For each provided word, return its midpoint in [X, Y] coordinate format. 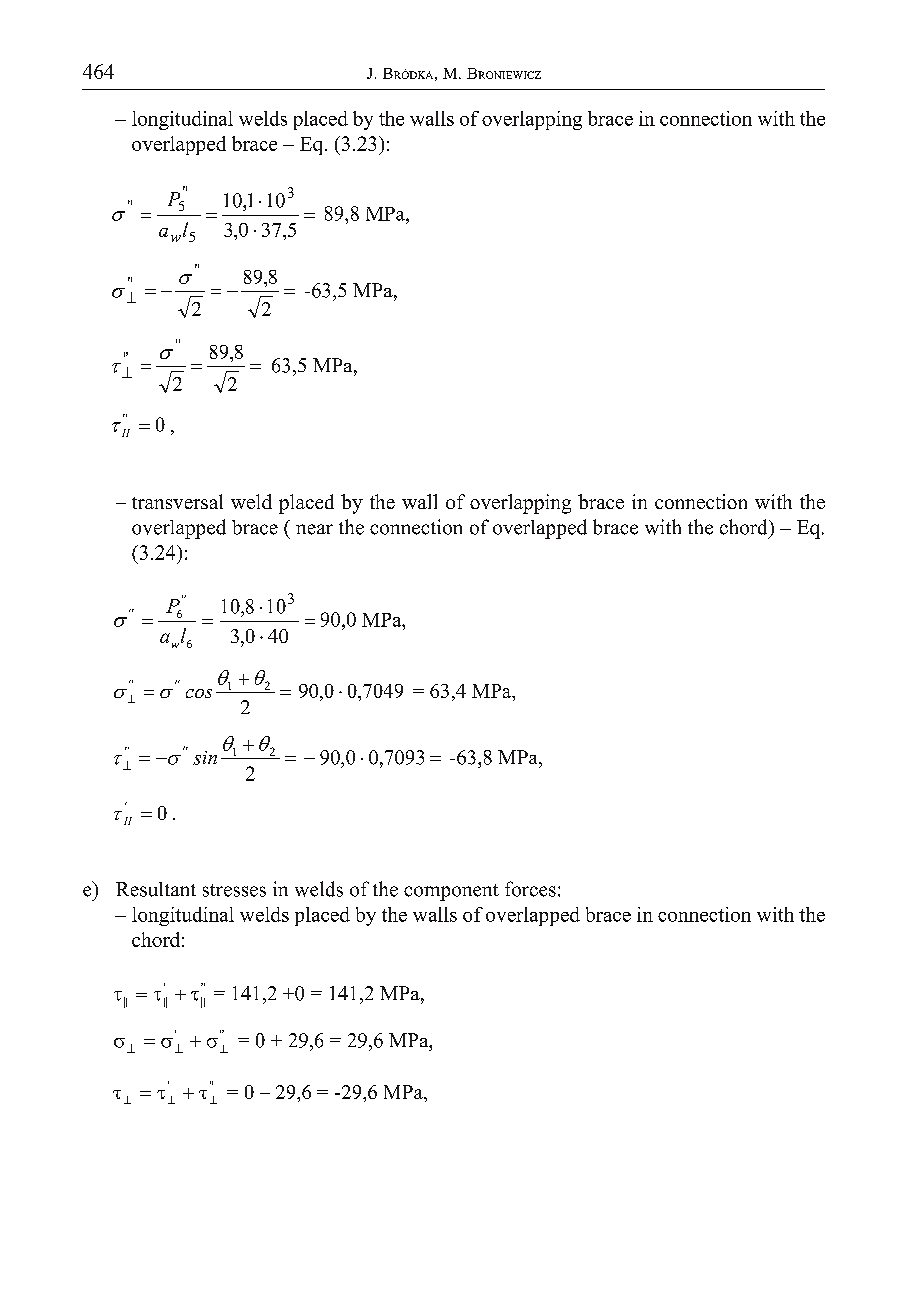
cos [199, 693]
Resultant [156, 889]
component [451, 892]
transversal [177, 501]
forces [530, 889]
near [314, 529]
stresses [234, 890]
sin [205, 758]
